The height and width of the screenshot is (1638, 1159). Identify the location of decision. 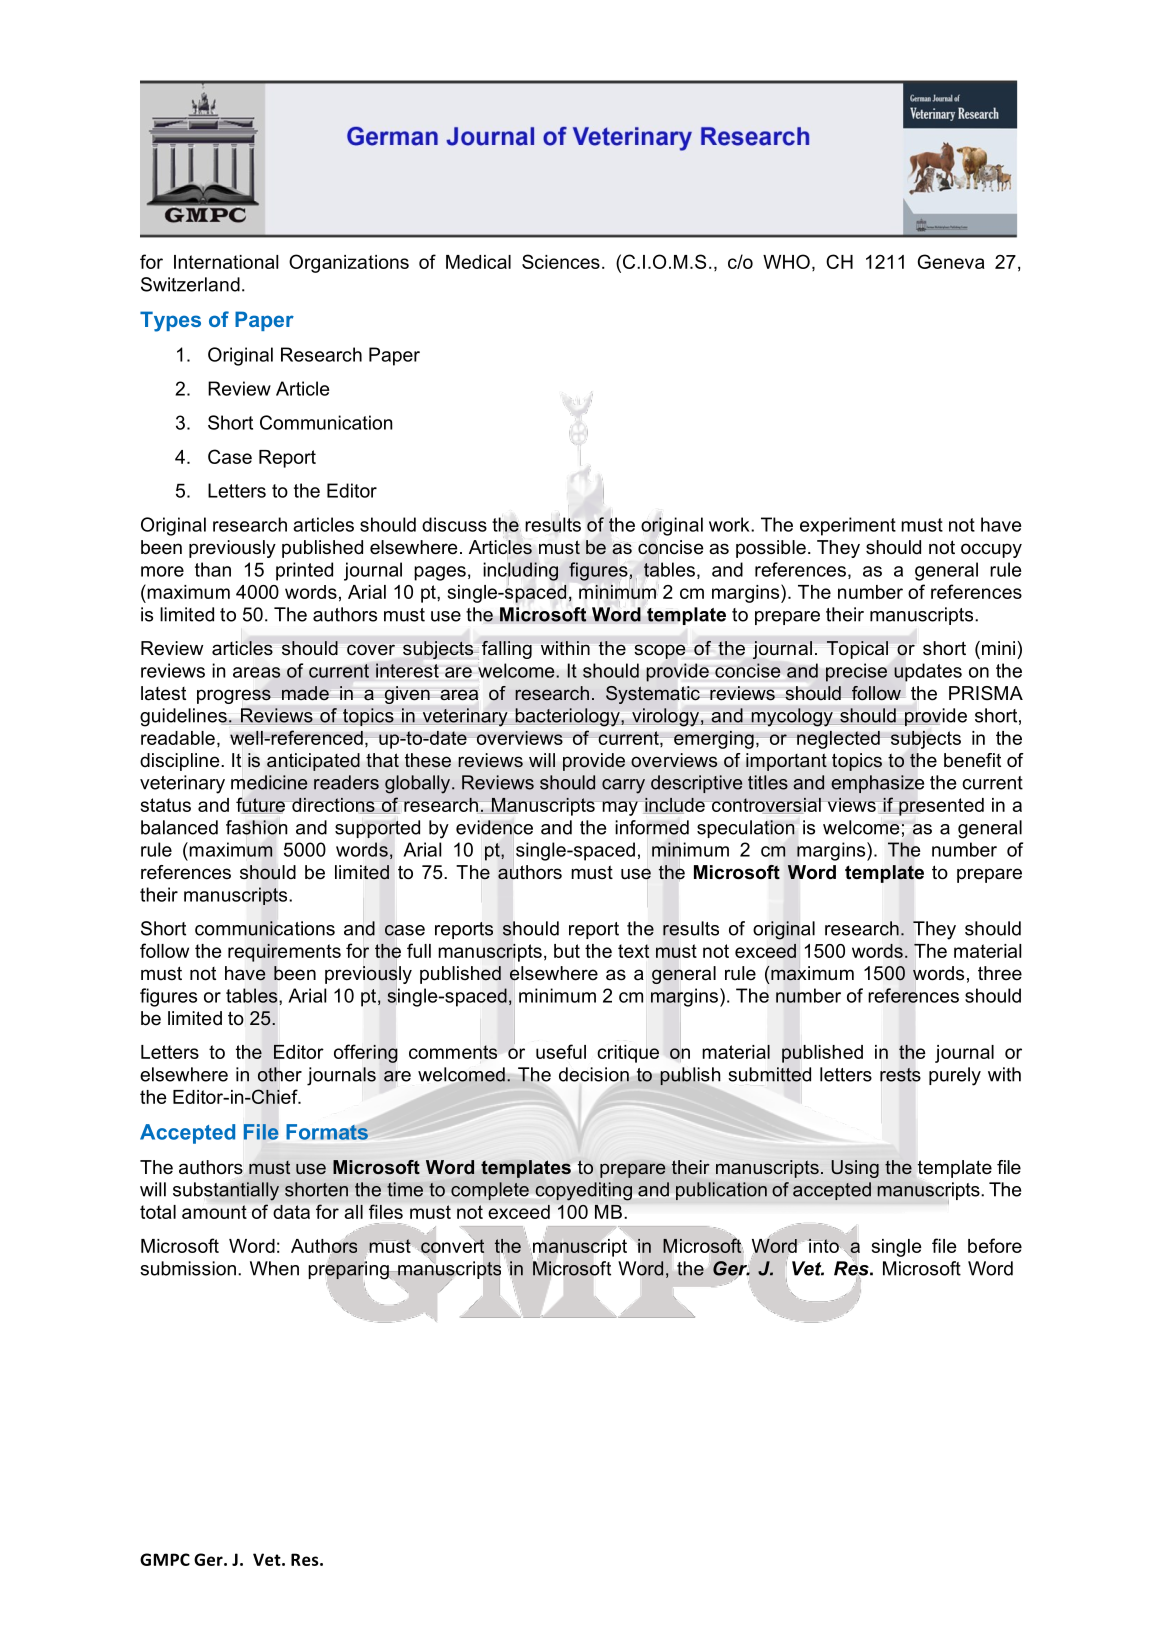
(595, 1075).
